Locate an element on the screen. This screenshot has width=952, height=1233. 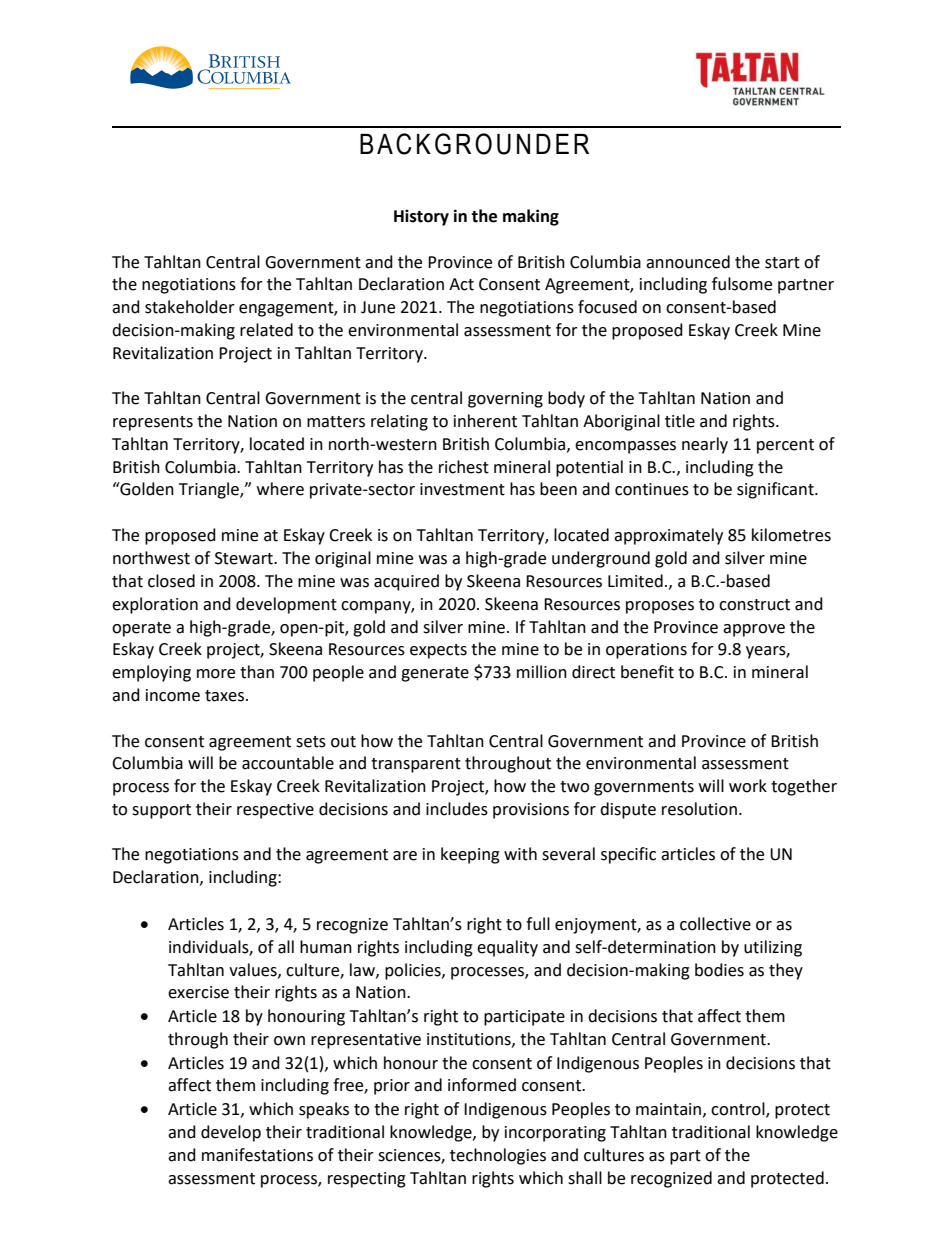
taxes is located at coordinates (226, 696).
